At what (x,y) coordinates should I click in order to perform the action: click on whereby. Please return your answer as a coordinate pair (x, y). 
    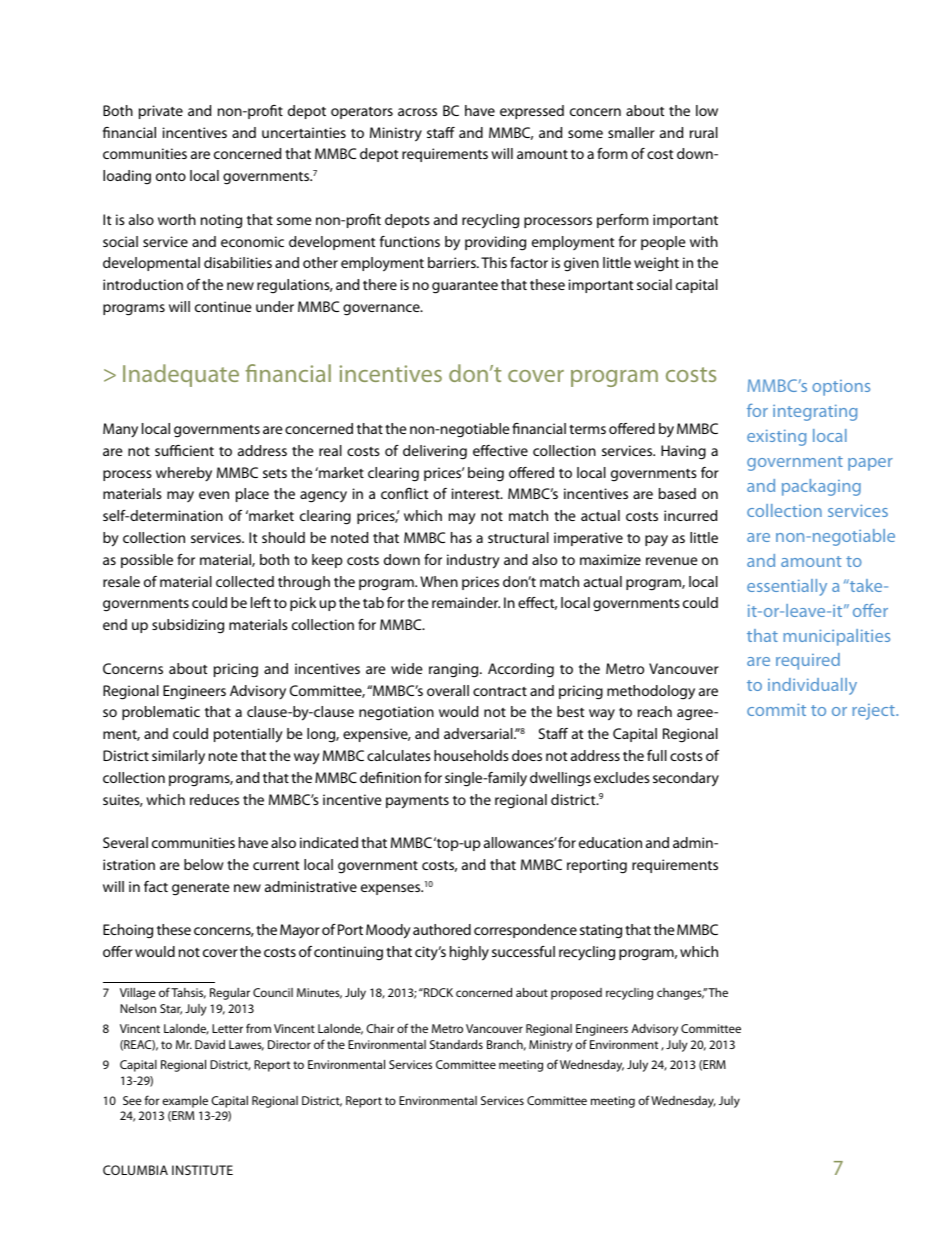
    Looking at the image, I should click on (184, 474).
